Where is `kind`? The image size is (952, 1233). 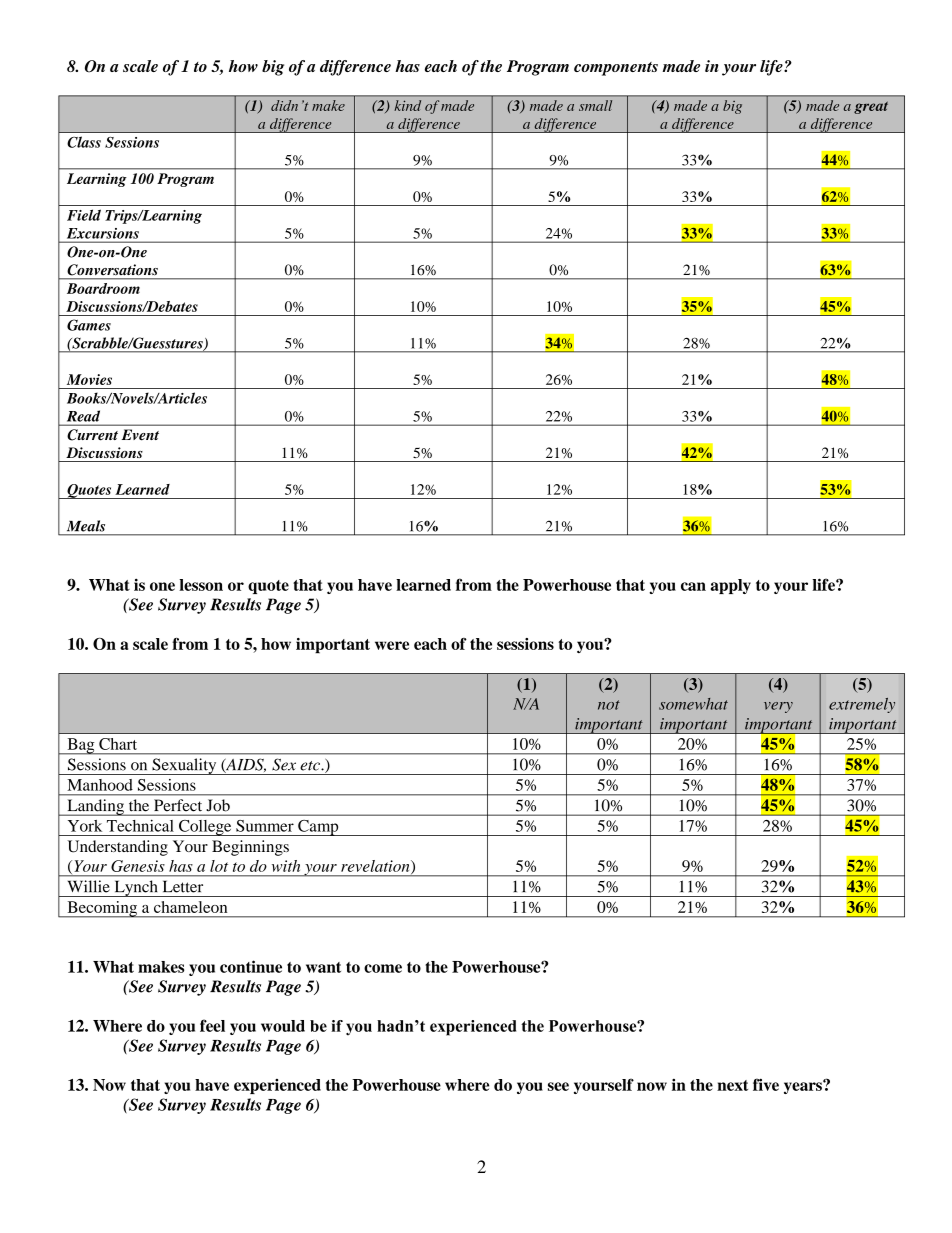
kind is located at coordinates (407, 105).
